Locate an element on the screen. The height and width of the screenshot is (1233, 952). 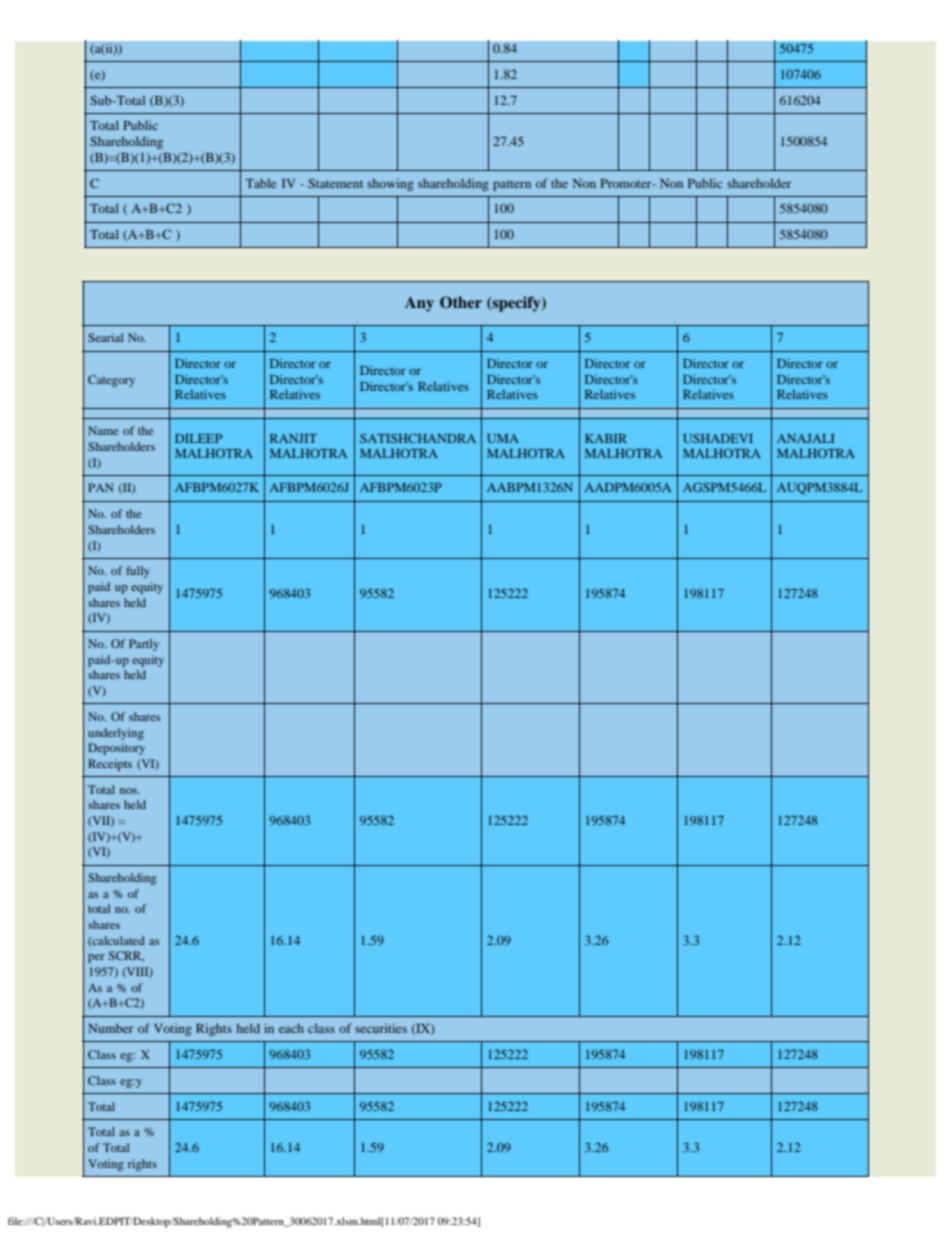
Statement is located at coordinates (335, 183).
